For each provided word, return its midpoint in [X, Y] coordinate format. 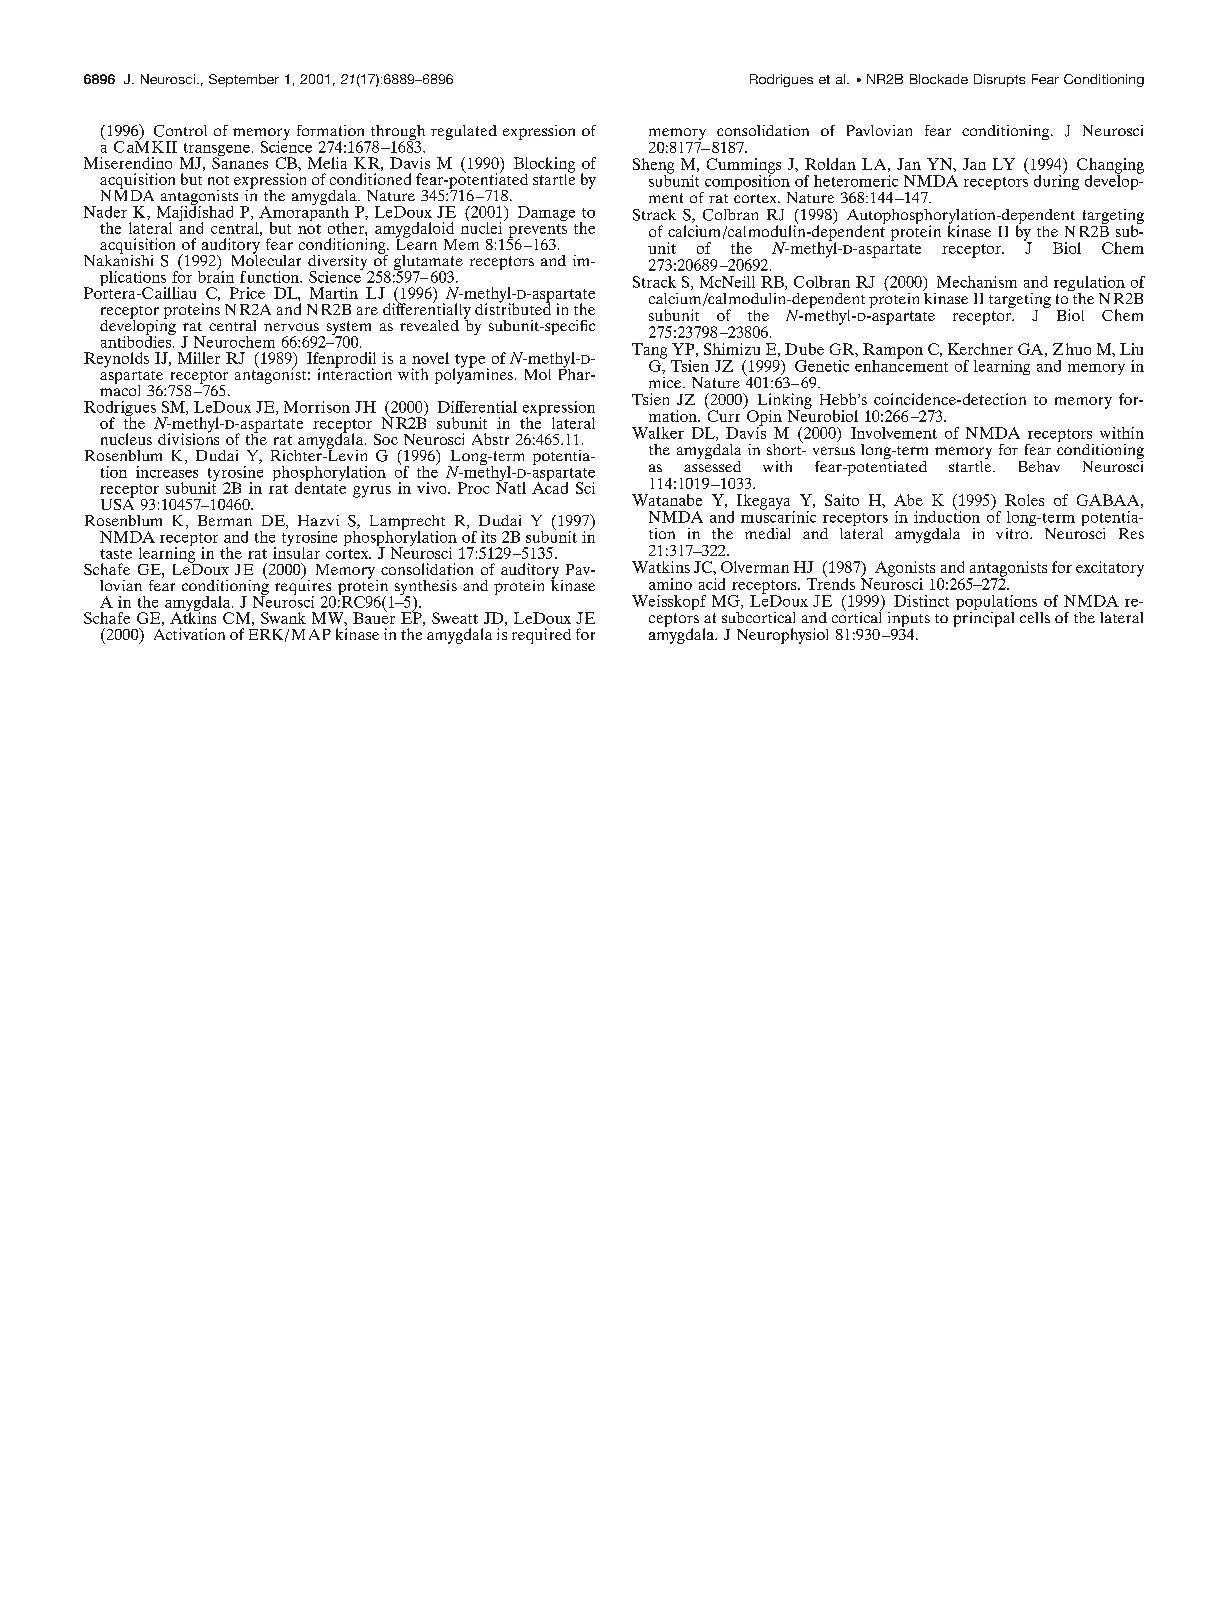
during [1056, 181]
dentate [320, 487]
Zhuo [1072, 349]
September [244, 80]
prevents [537, 232]
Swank [283, 618]
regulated [464, 132]
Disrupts [999, 80]
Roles [1024, 500]
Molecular [266, 259]
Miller [199, 358]
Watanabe [667, 500]
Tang [649, 352]
